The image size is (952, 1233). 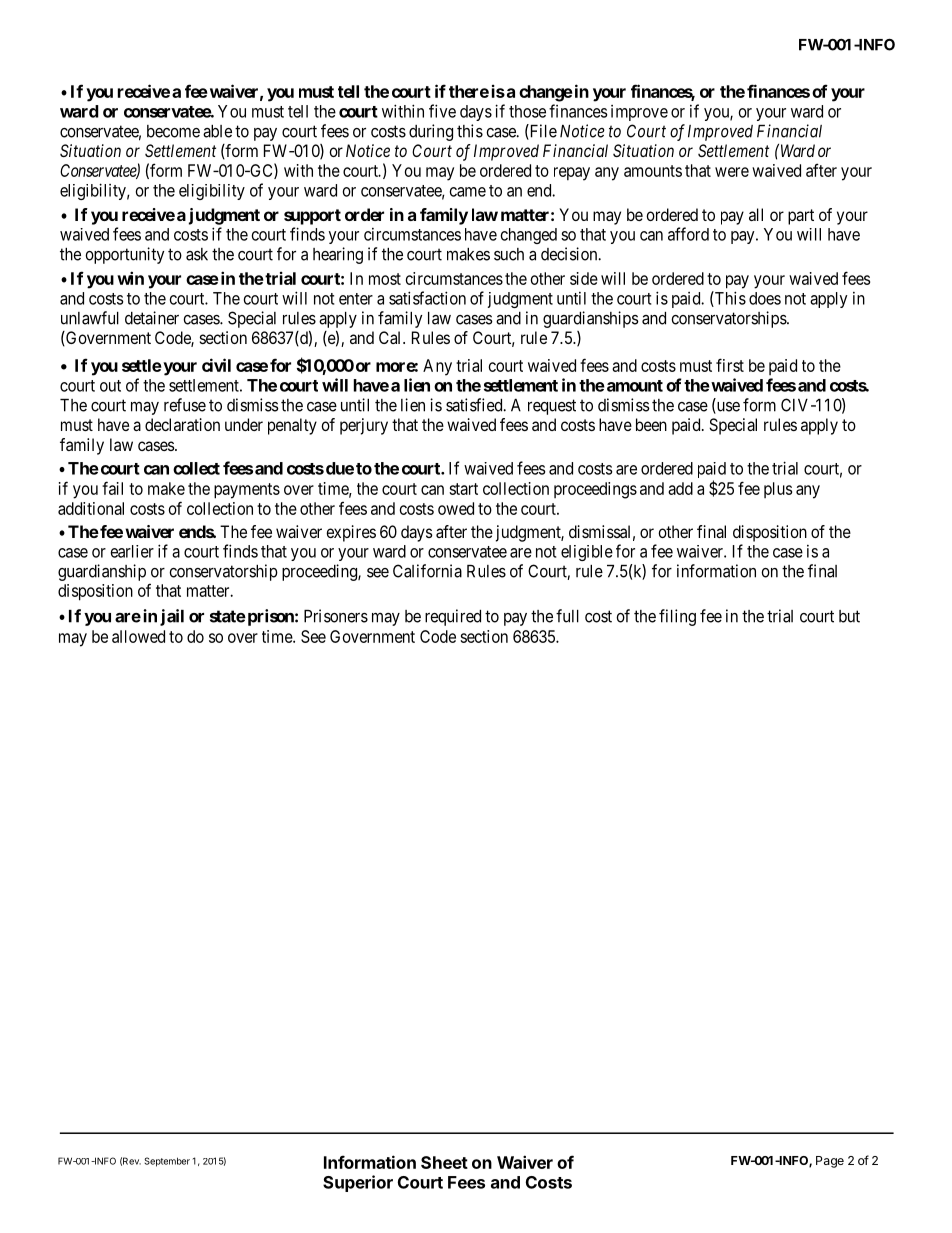 I want to click on first, so click(x=730, y=365).
